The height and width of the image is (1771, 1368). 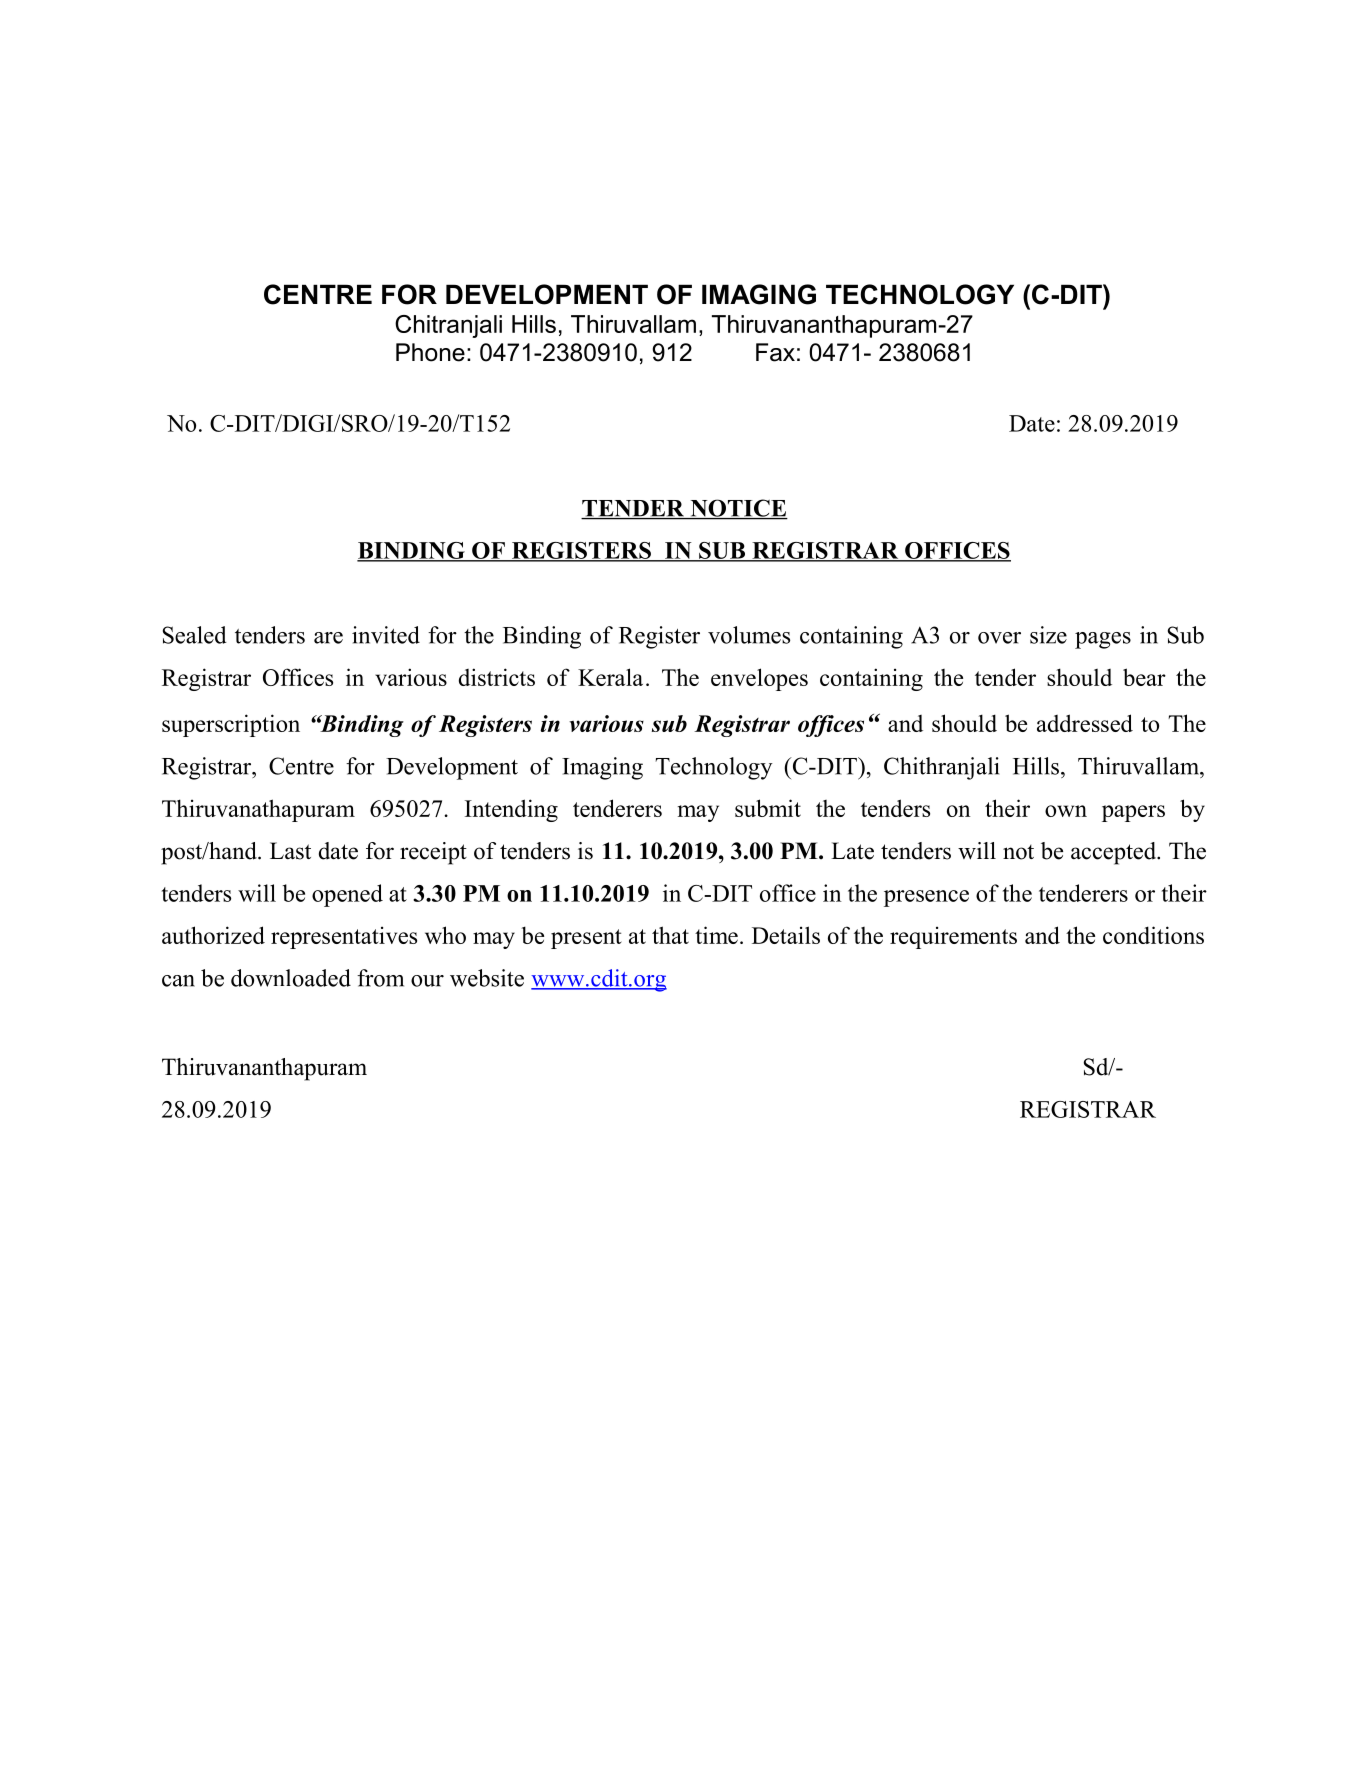 What do you see at coordinates (430, 352) in the image?
I see `Phone` at bounding box center [430, 352].
